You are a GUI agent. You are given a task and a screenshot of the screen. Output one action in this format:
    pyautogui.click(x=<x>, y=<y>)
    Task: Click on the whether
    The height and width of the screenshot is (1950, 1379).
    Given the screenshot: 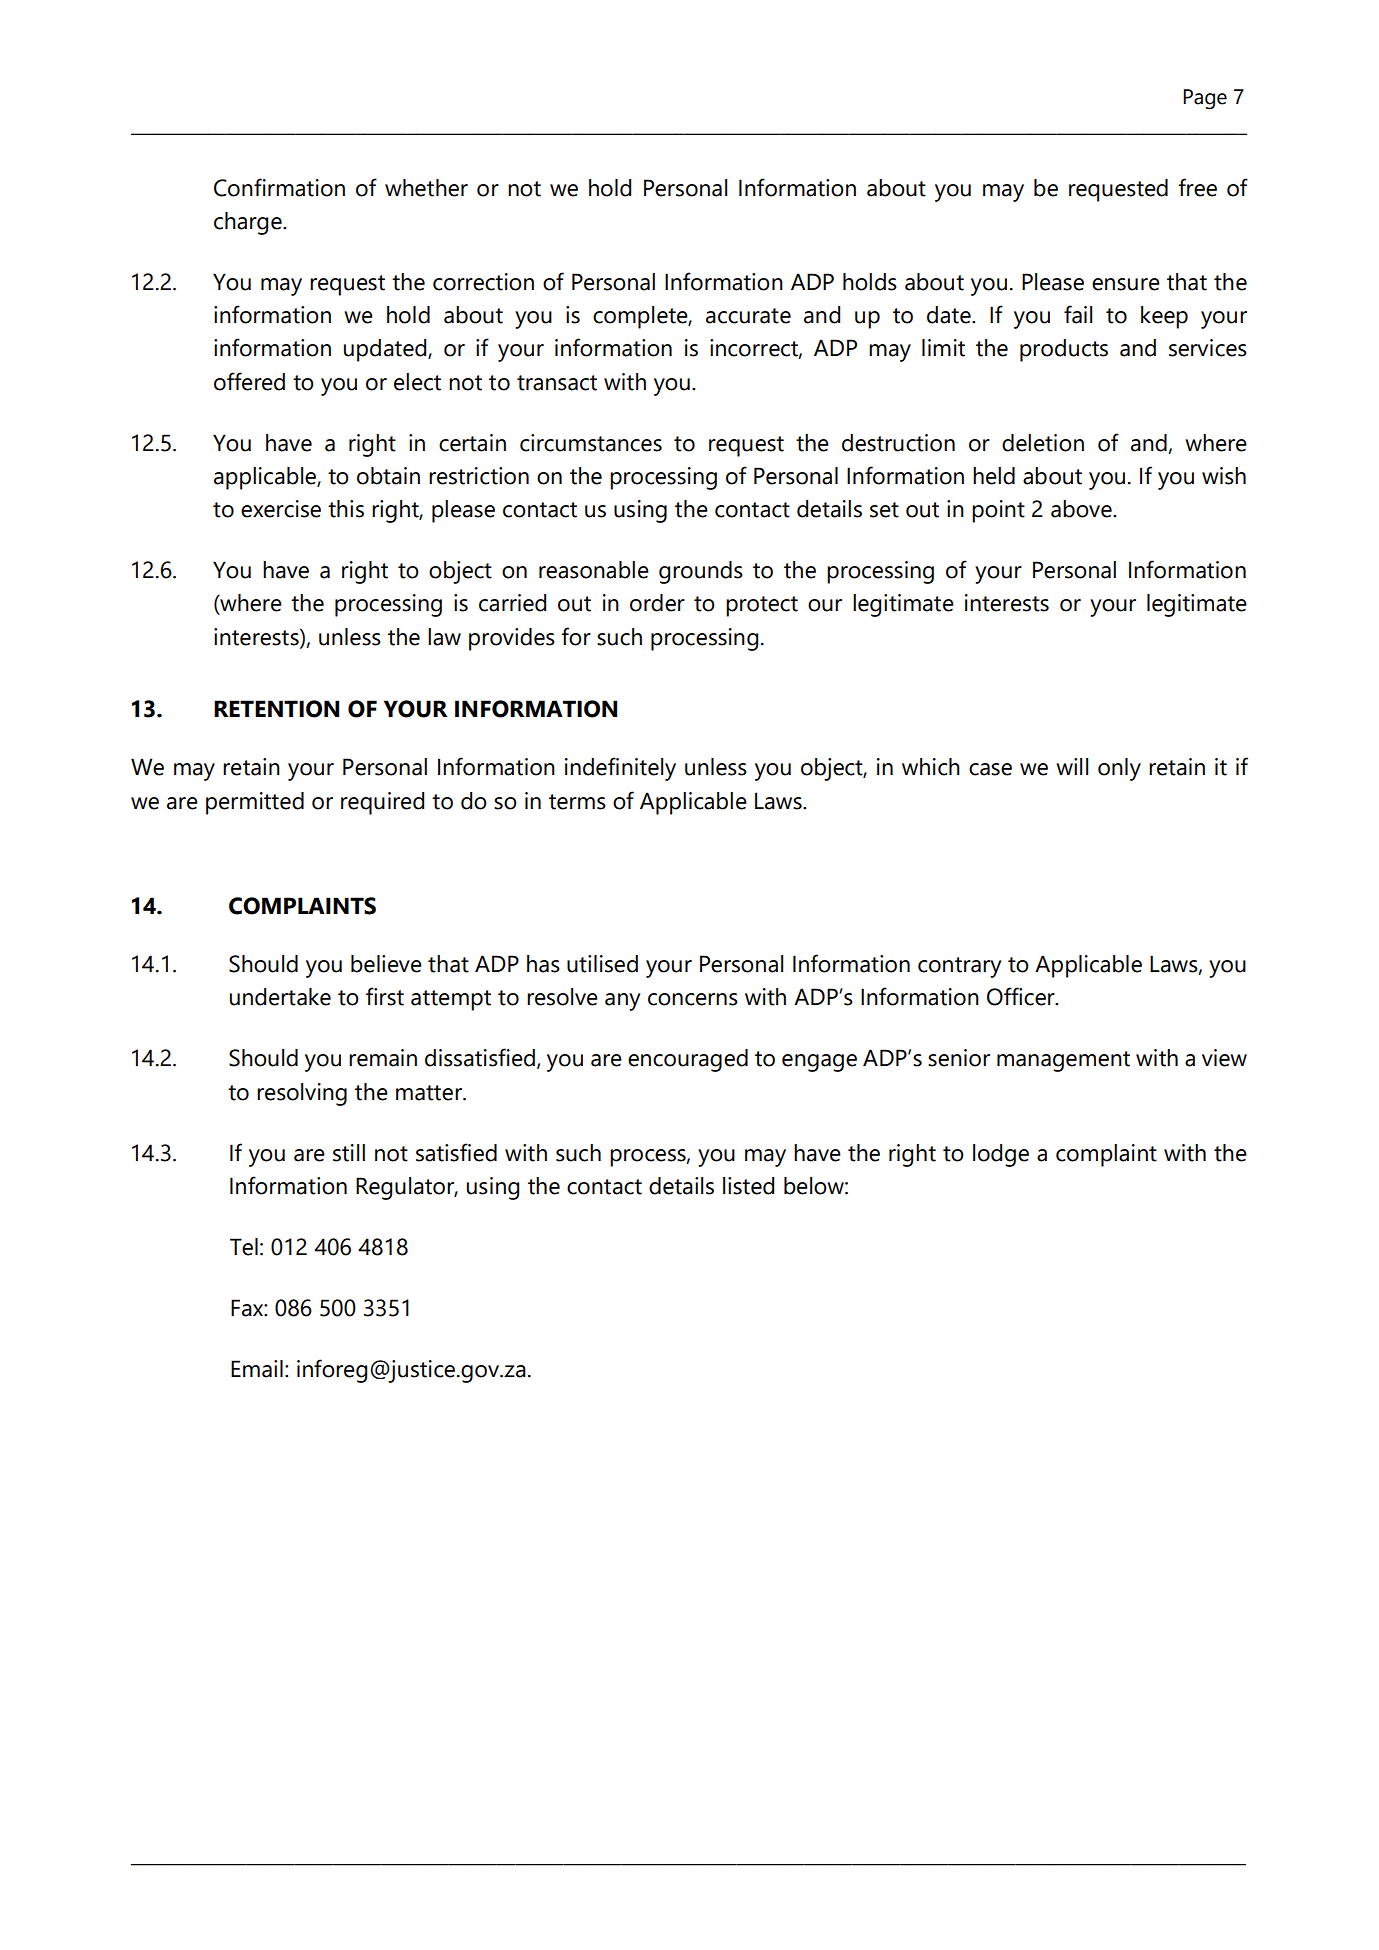 What is the action you would take?
    pyautogui.click(x=426, y=188)
